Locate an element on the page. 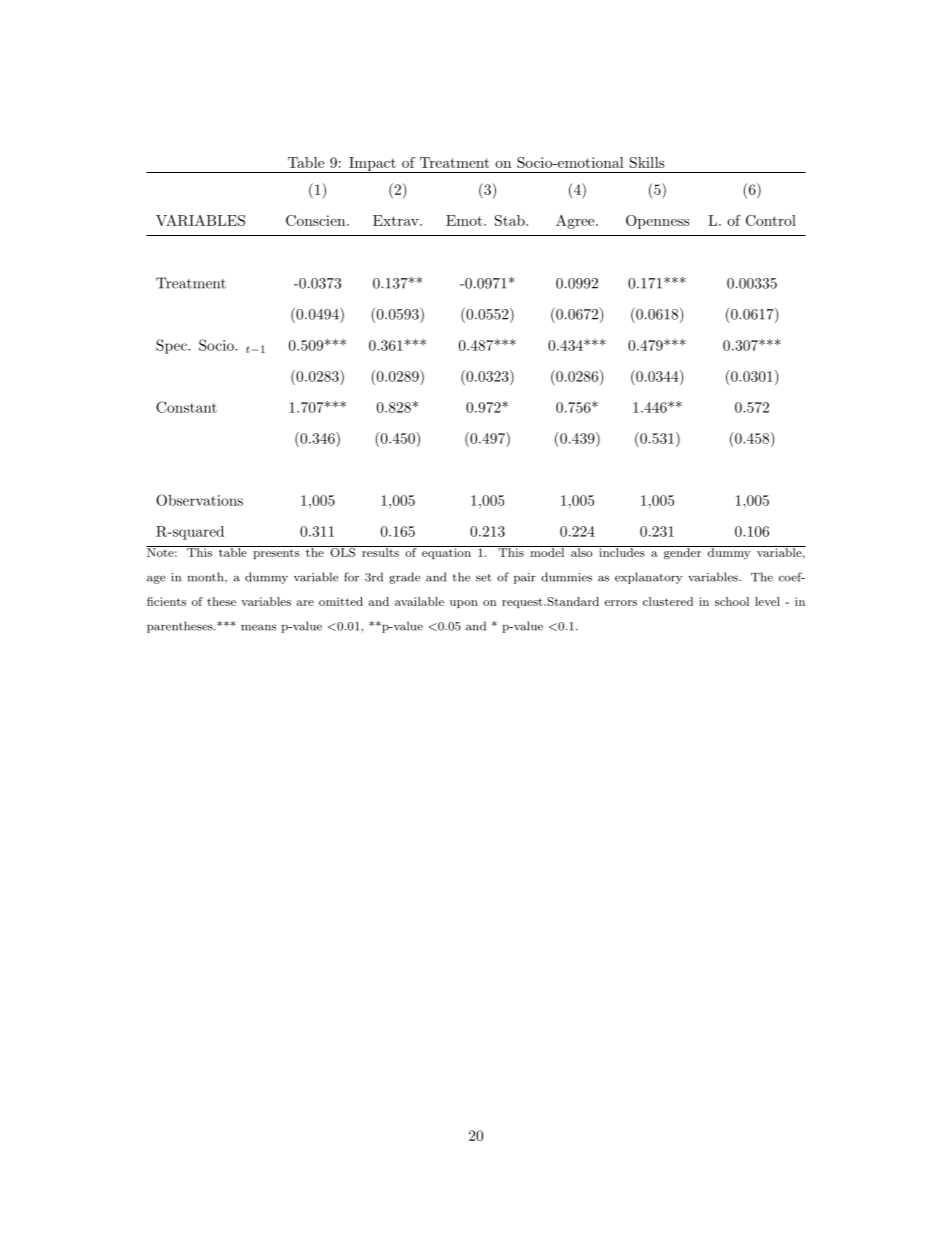 The image size is (952, 1233). Agree is located at coordinates (576, 222).
